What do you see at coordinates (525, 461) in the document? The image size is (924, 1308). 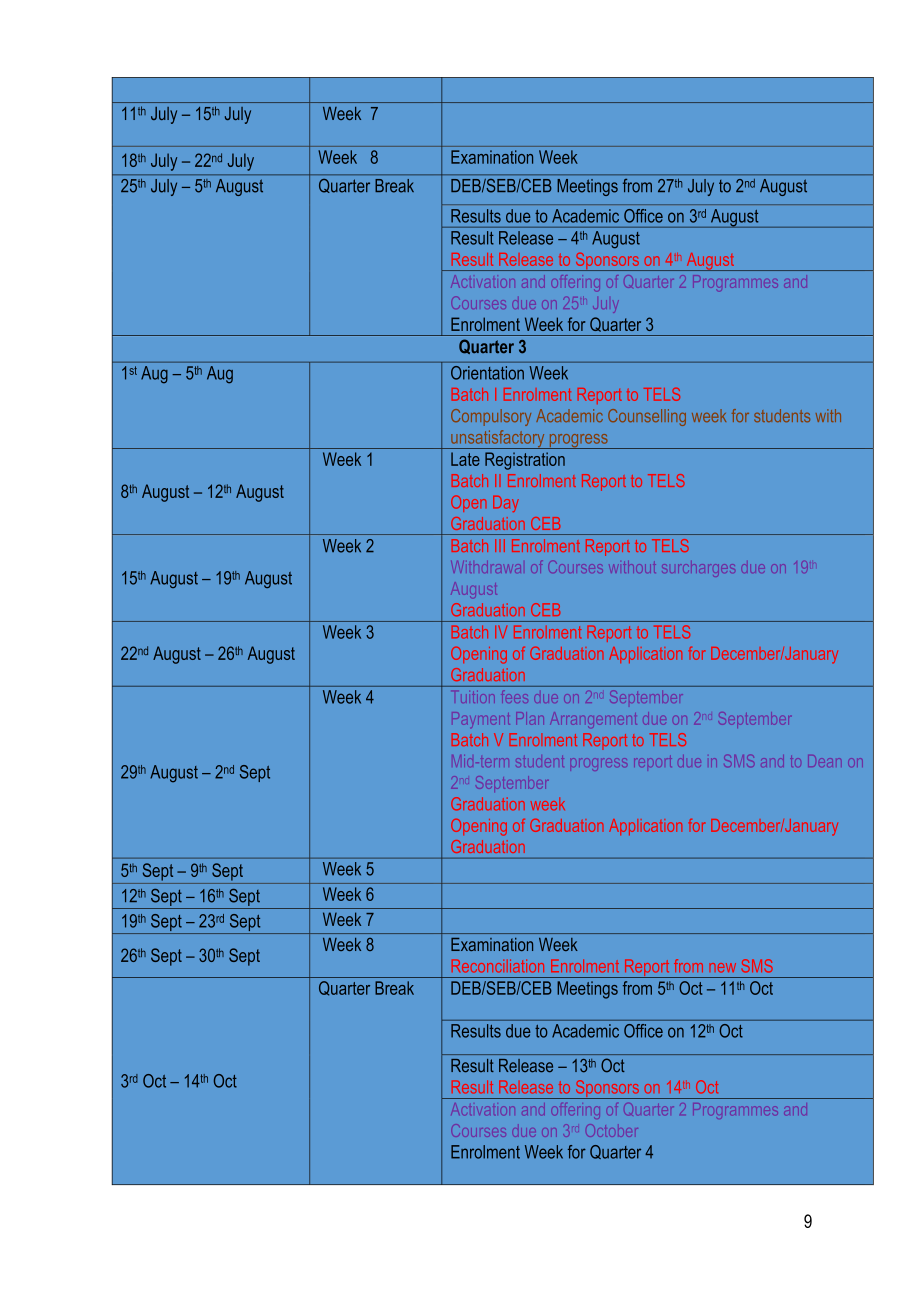 I see `Registration` at bounding box center [525, 461].
